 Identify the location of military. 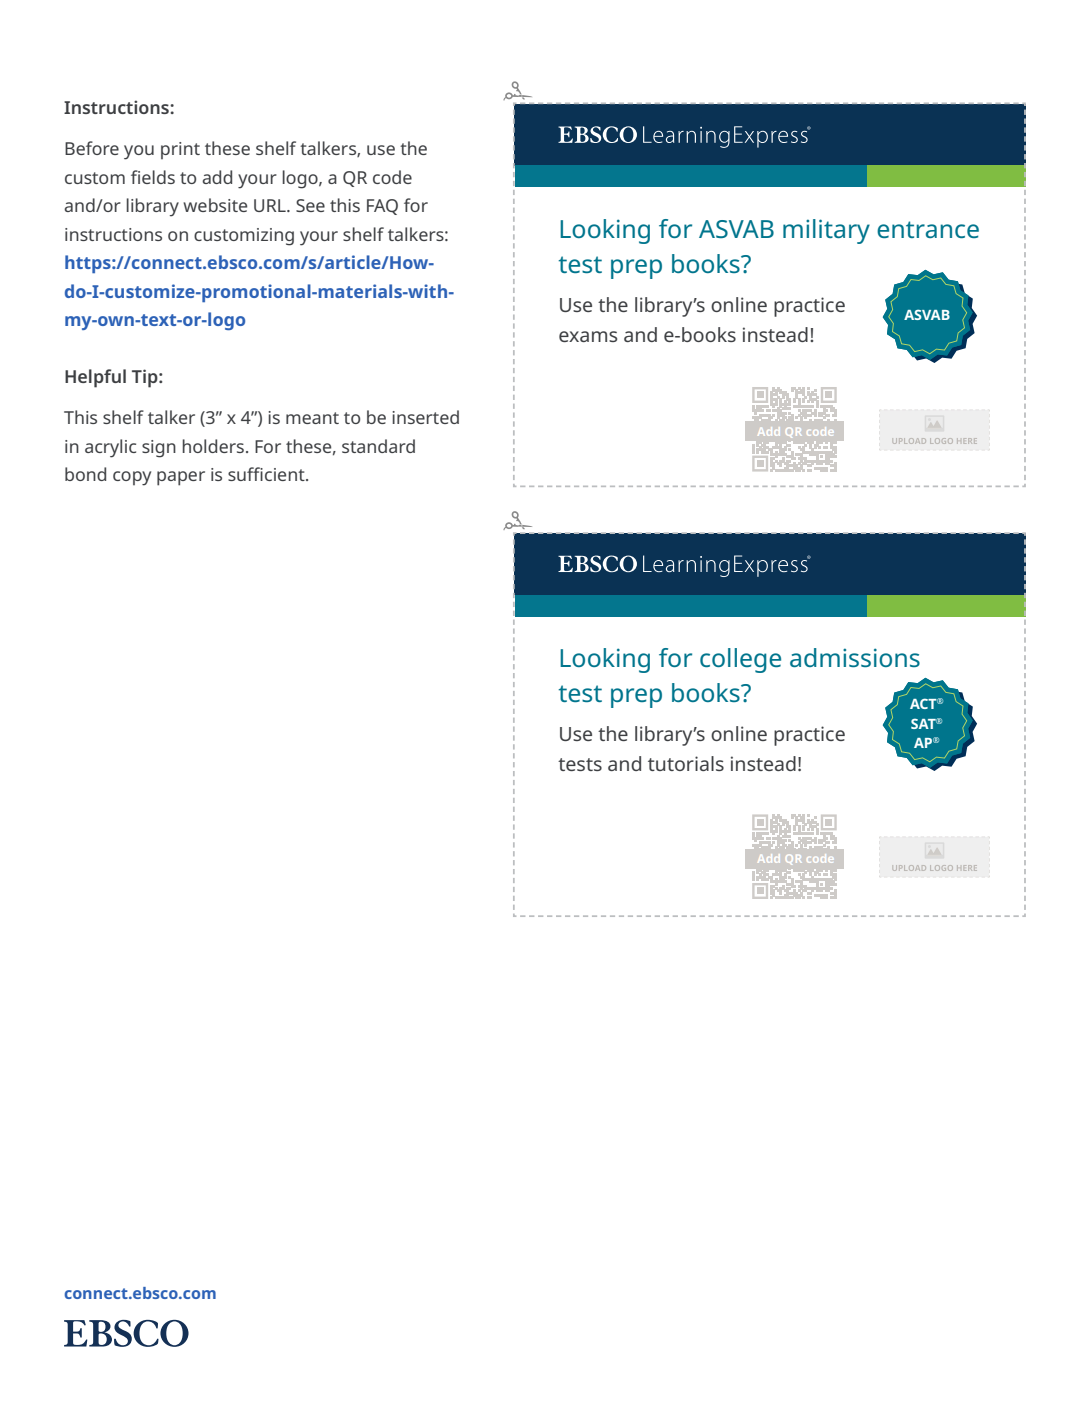
(826, 231).
